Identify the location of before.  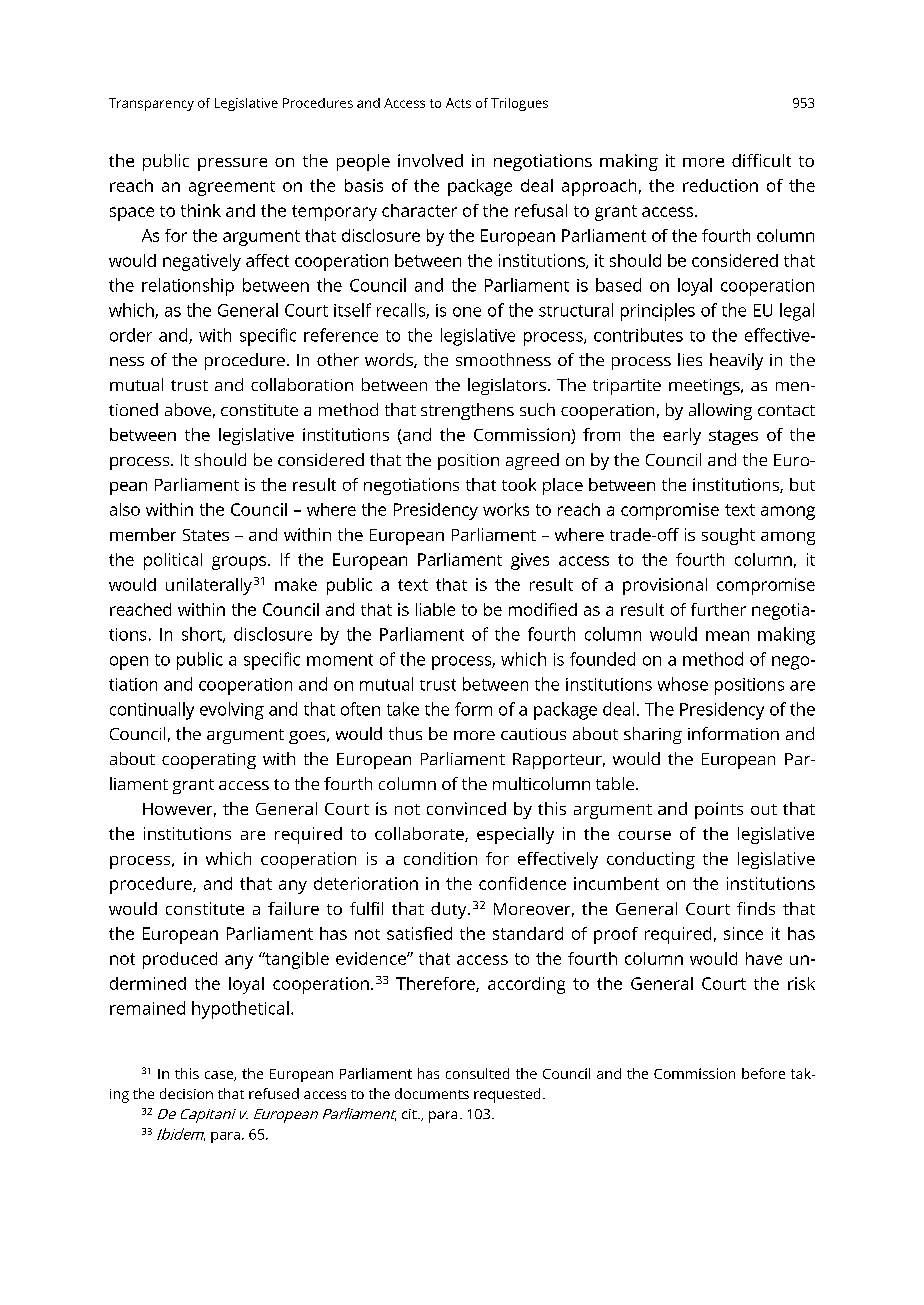
(763, 1073).
